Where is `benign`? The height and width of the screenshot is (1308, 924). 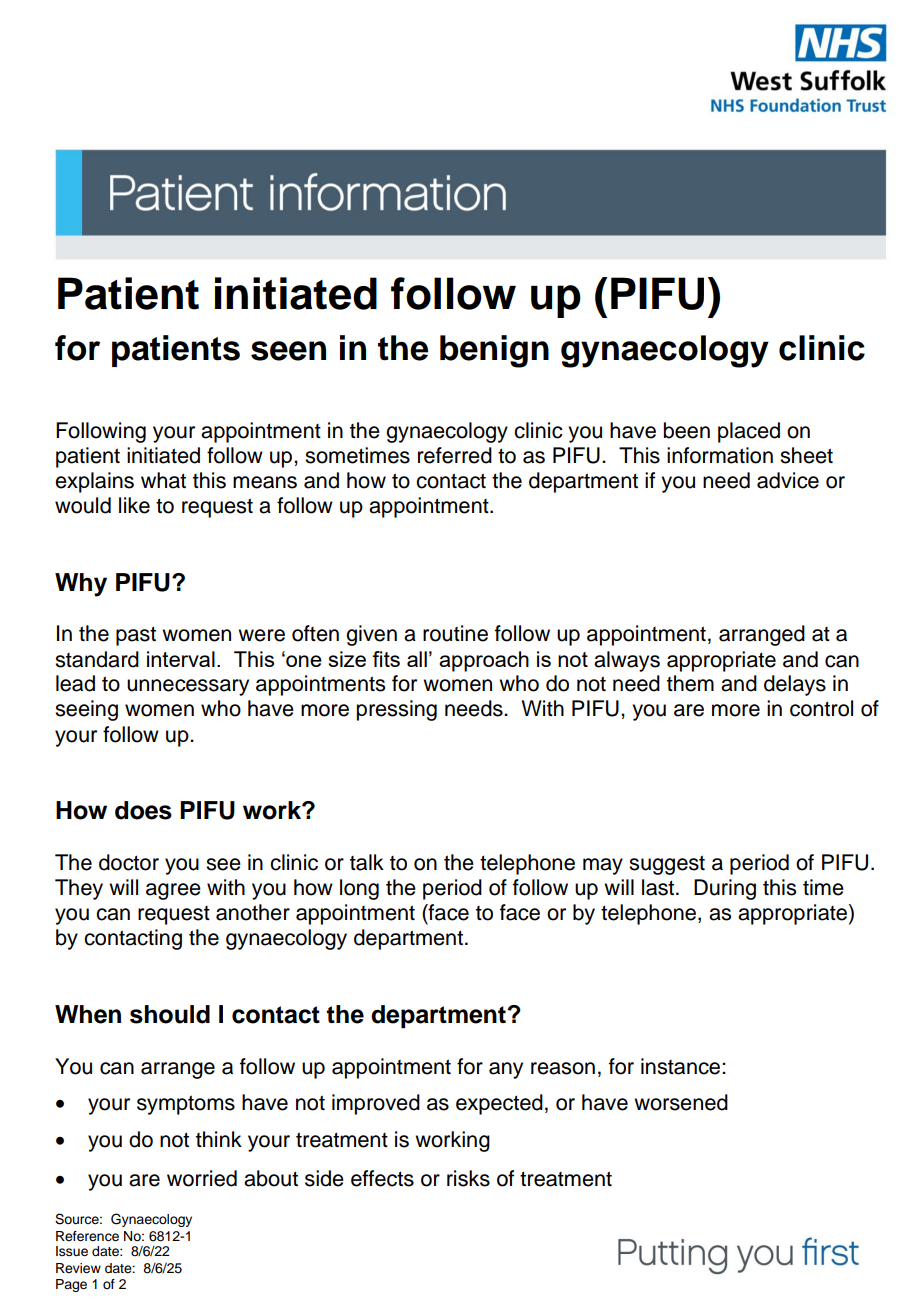 benign is located at coordinates (494, 351).
